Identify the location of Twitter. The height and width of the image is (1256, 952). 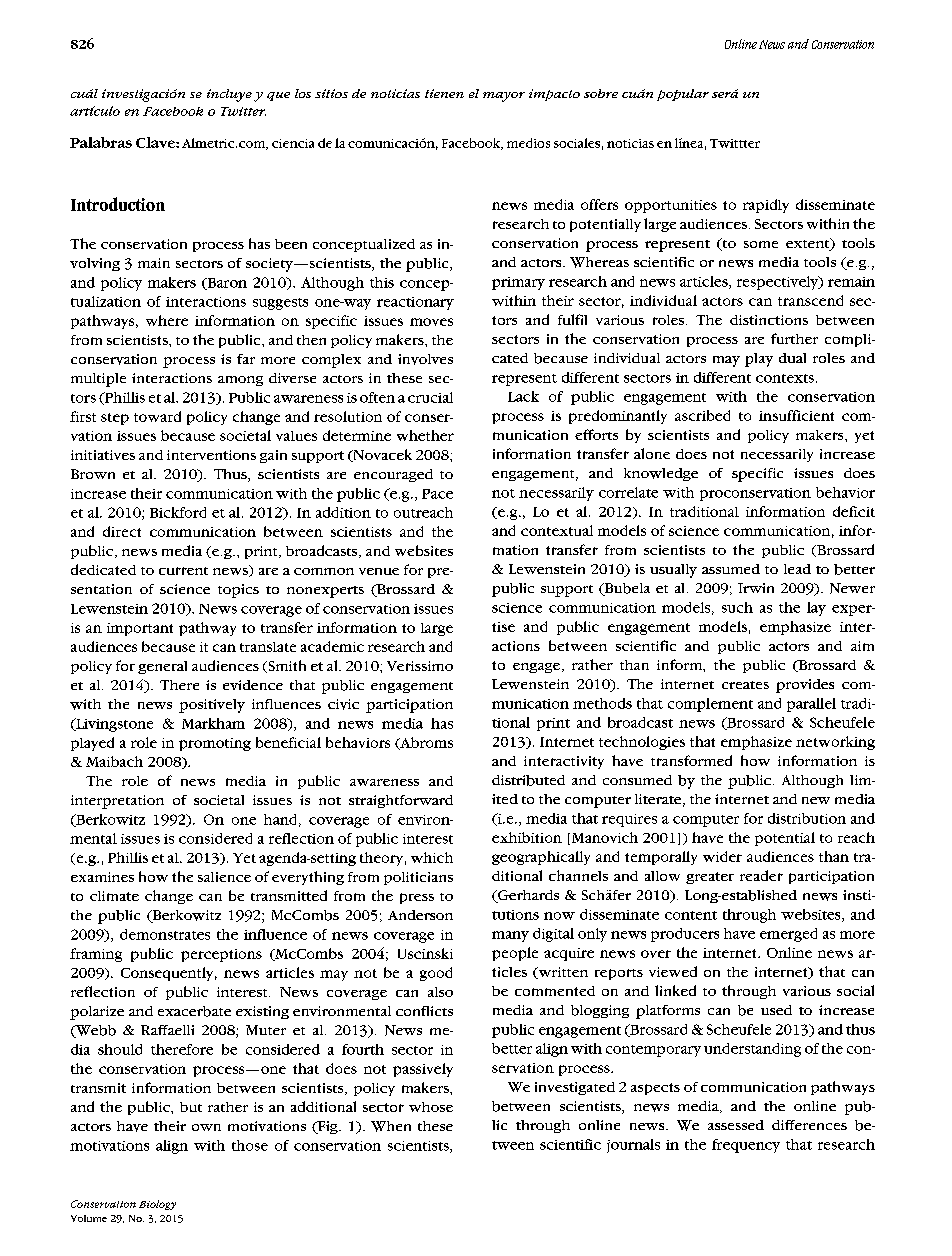
(243, 111).
